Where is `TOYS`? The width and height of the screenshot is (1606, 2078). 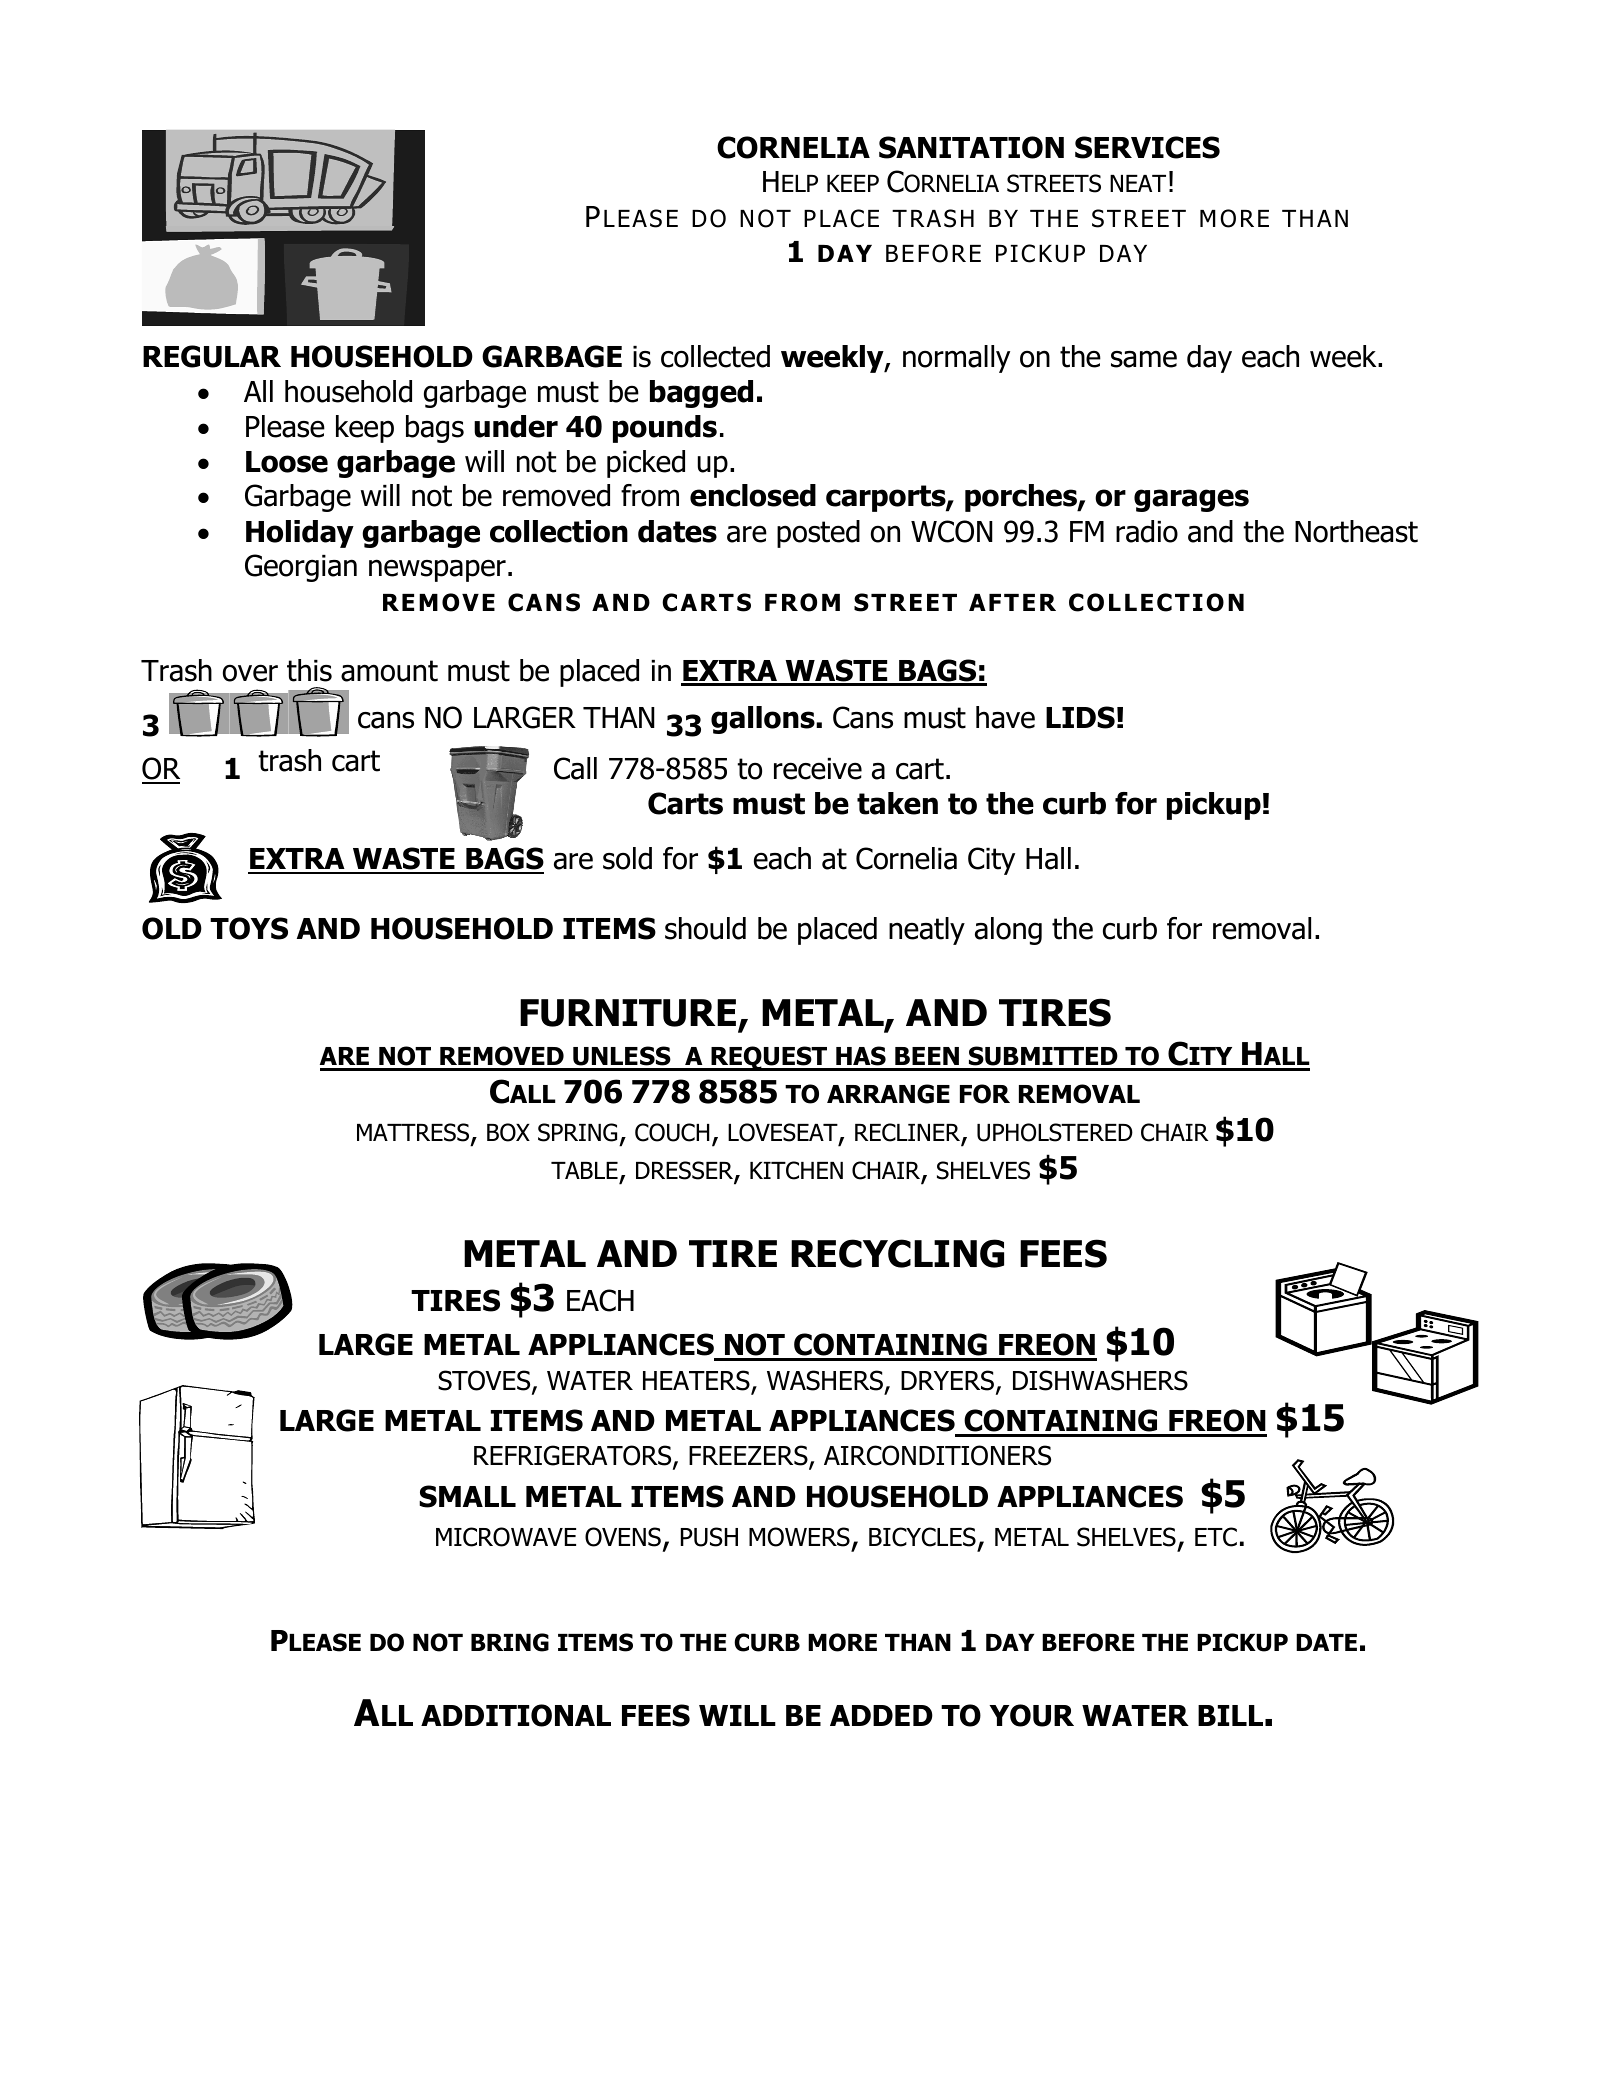
TOYS is located at coordinates (249, 928).
